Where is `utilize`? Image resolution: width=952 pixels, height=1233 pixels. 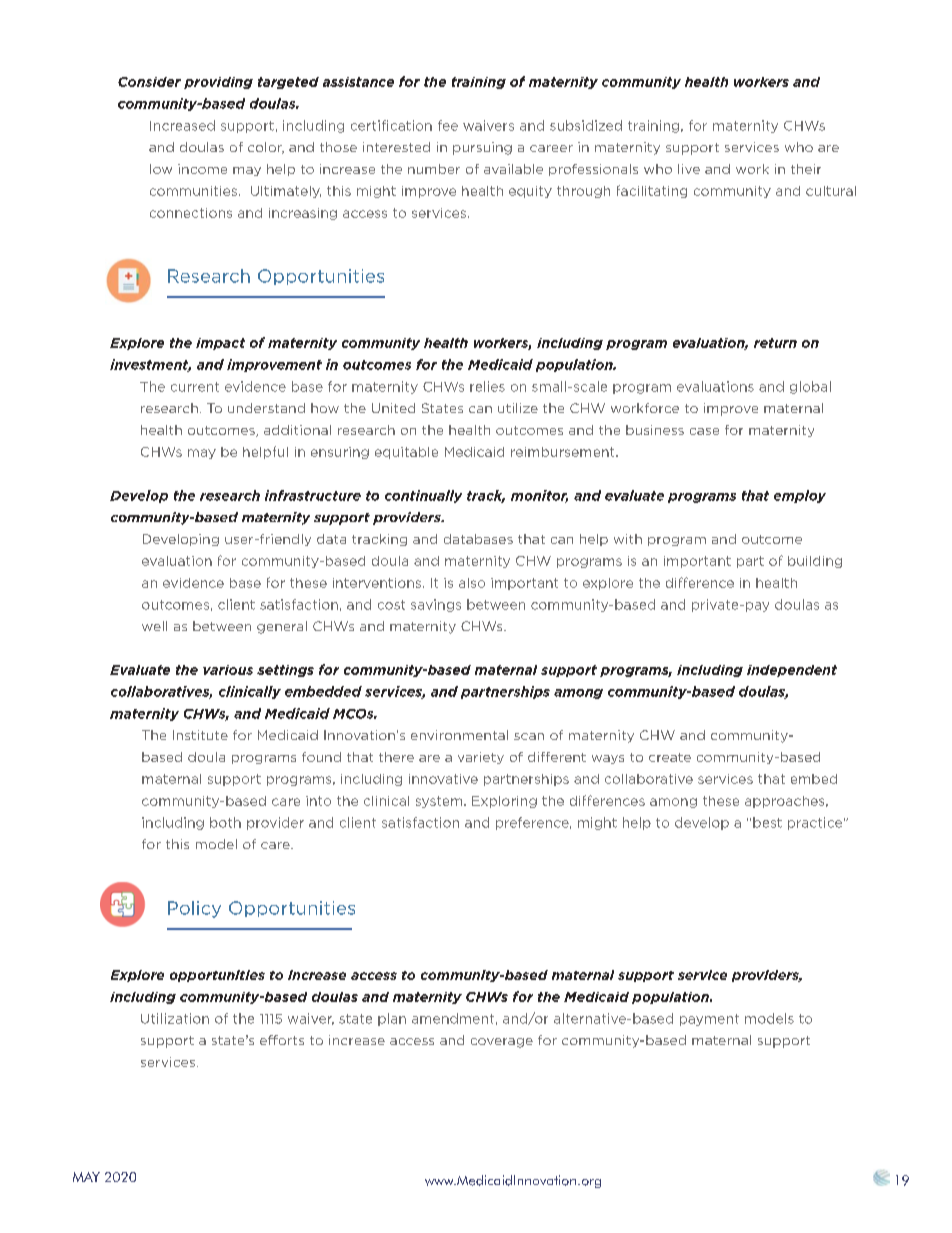 utilize is located at coordinates (518, 408).
